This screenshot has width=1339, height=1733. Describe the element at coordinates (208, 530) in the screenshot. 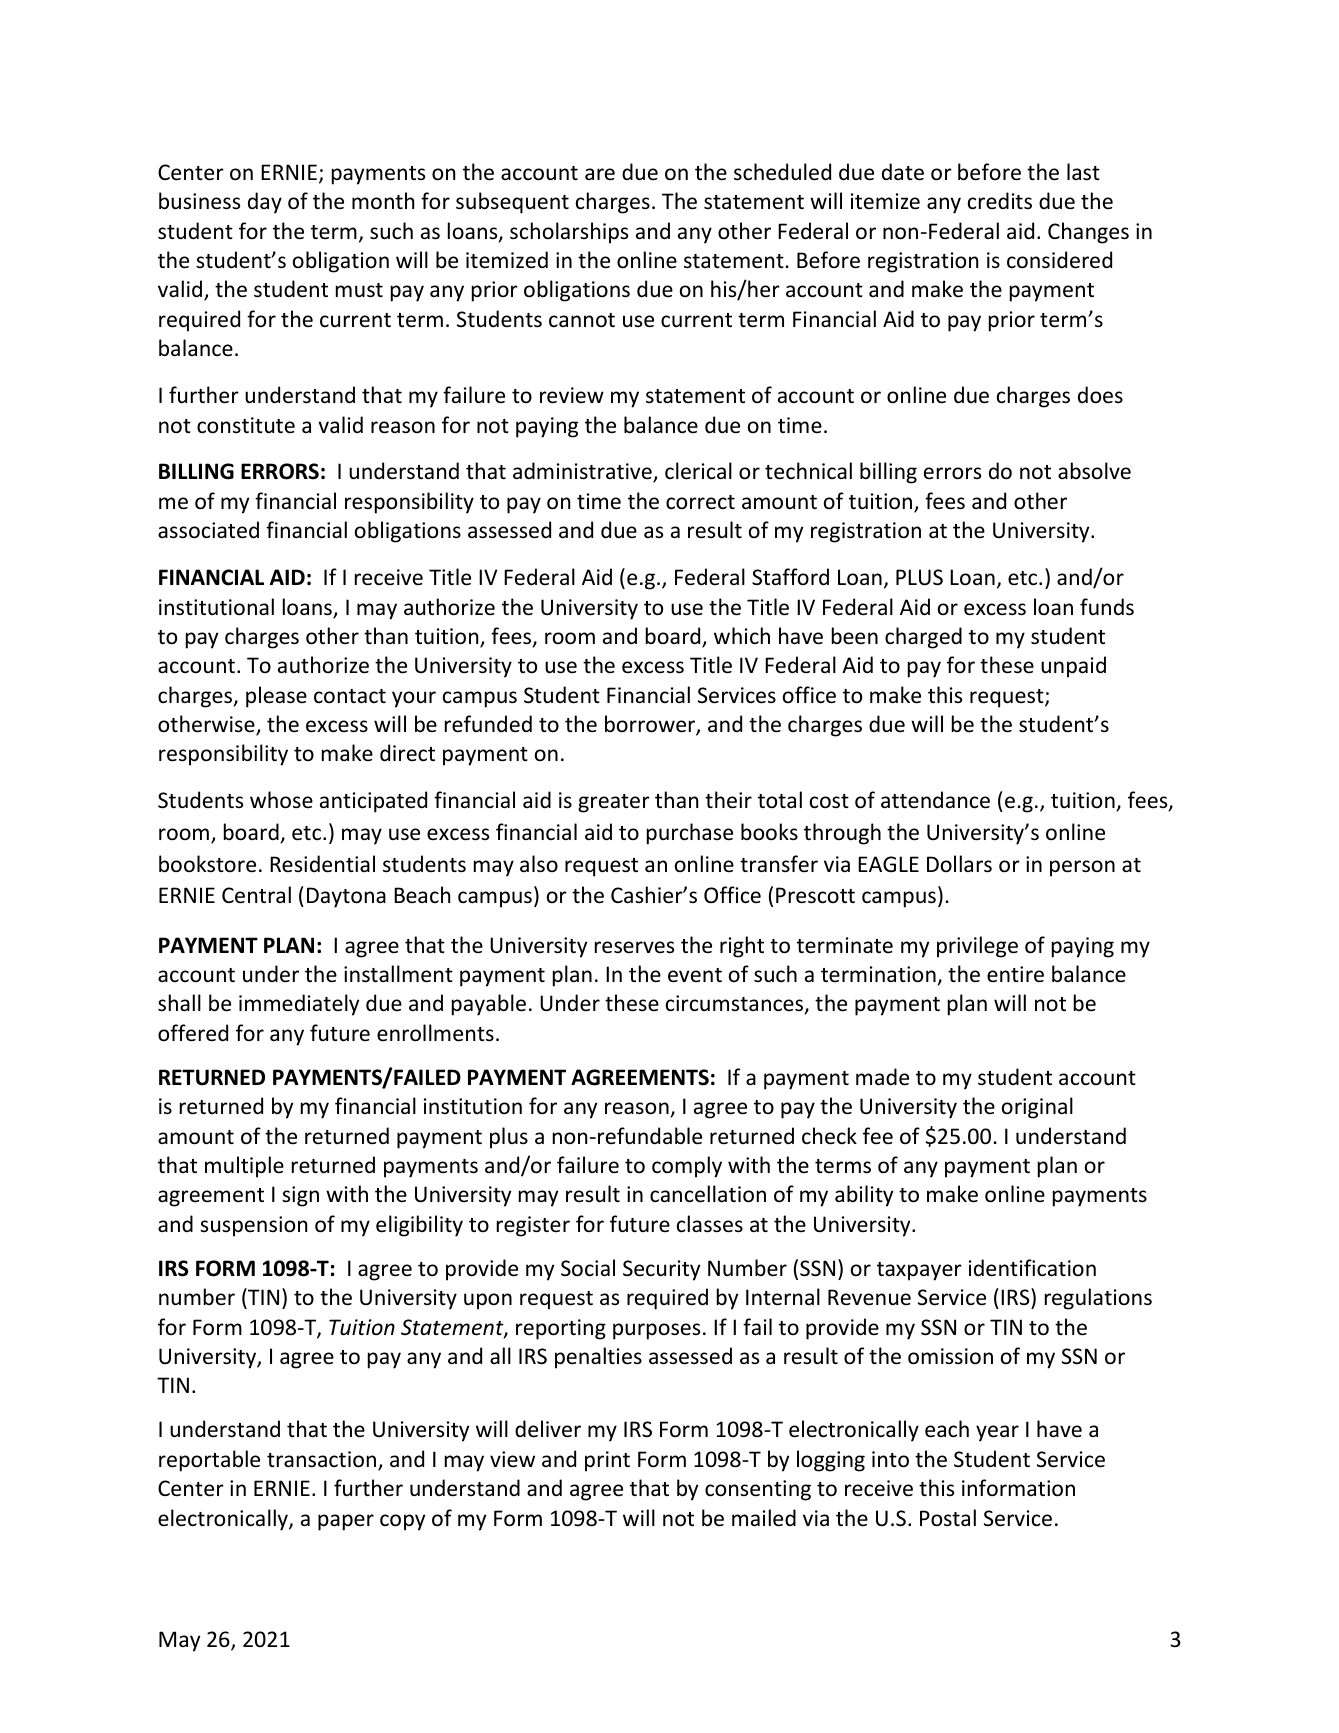

I see `associated` at that location.
